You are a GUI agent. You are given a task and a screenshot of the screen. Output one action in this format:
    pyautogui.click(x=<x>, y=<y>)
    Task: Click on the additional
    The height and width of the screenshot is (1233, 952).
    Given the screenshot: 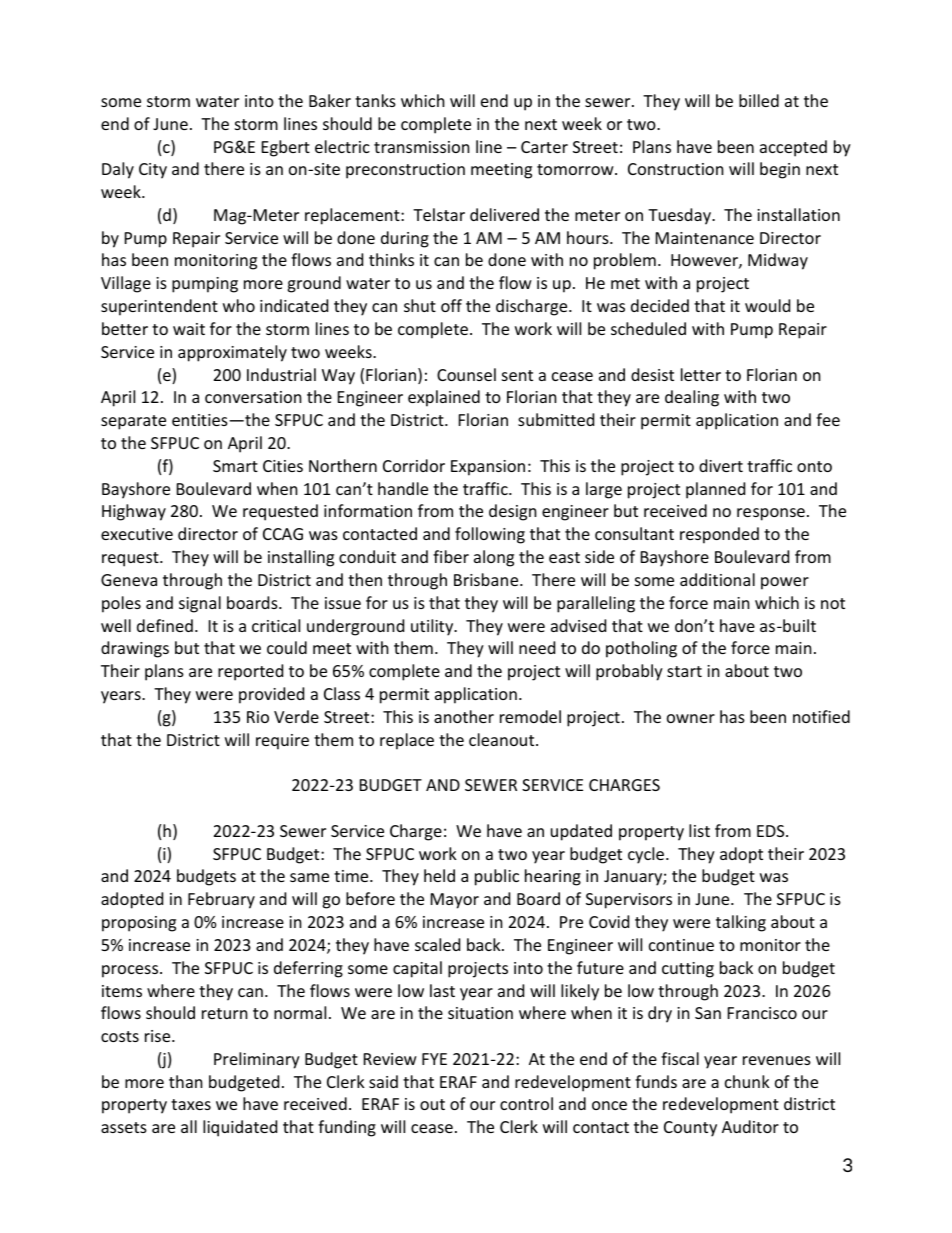 What is the action you would take?
    pyautogui.click(x=717, y=579)
